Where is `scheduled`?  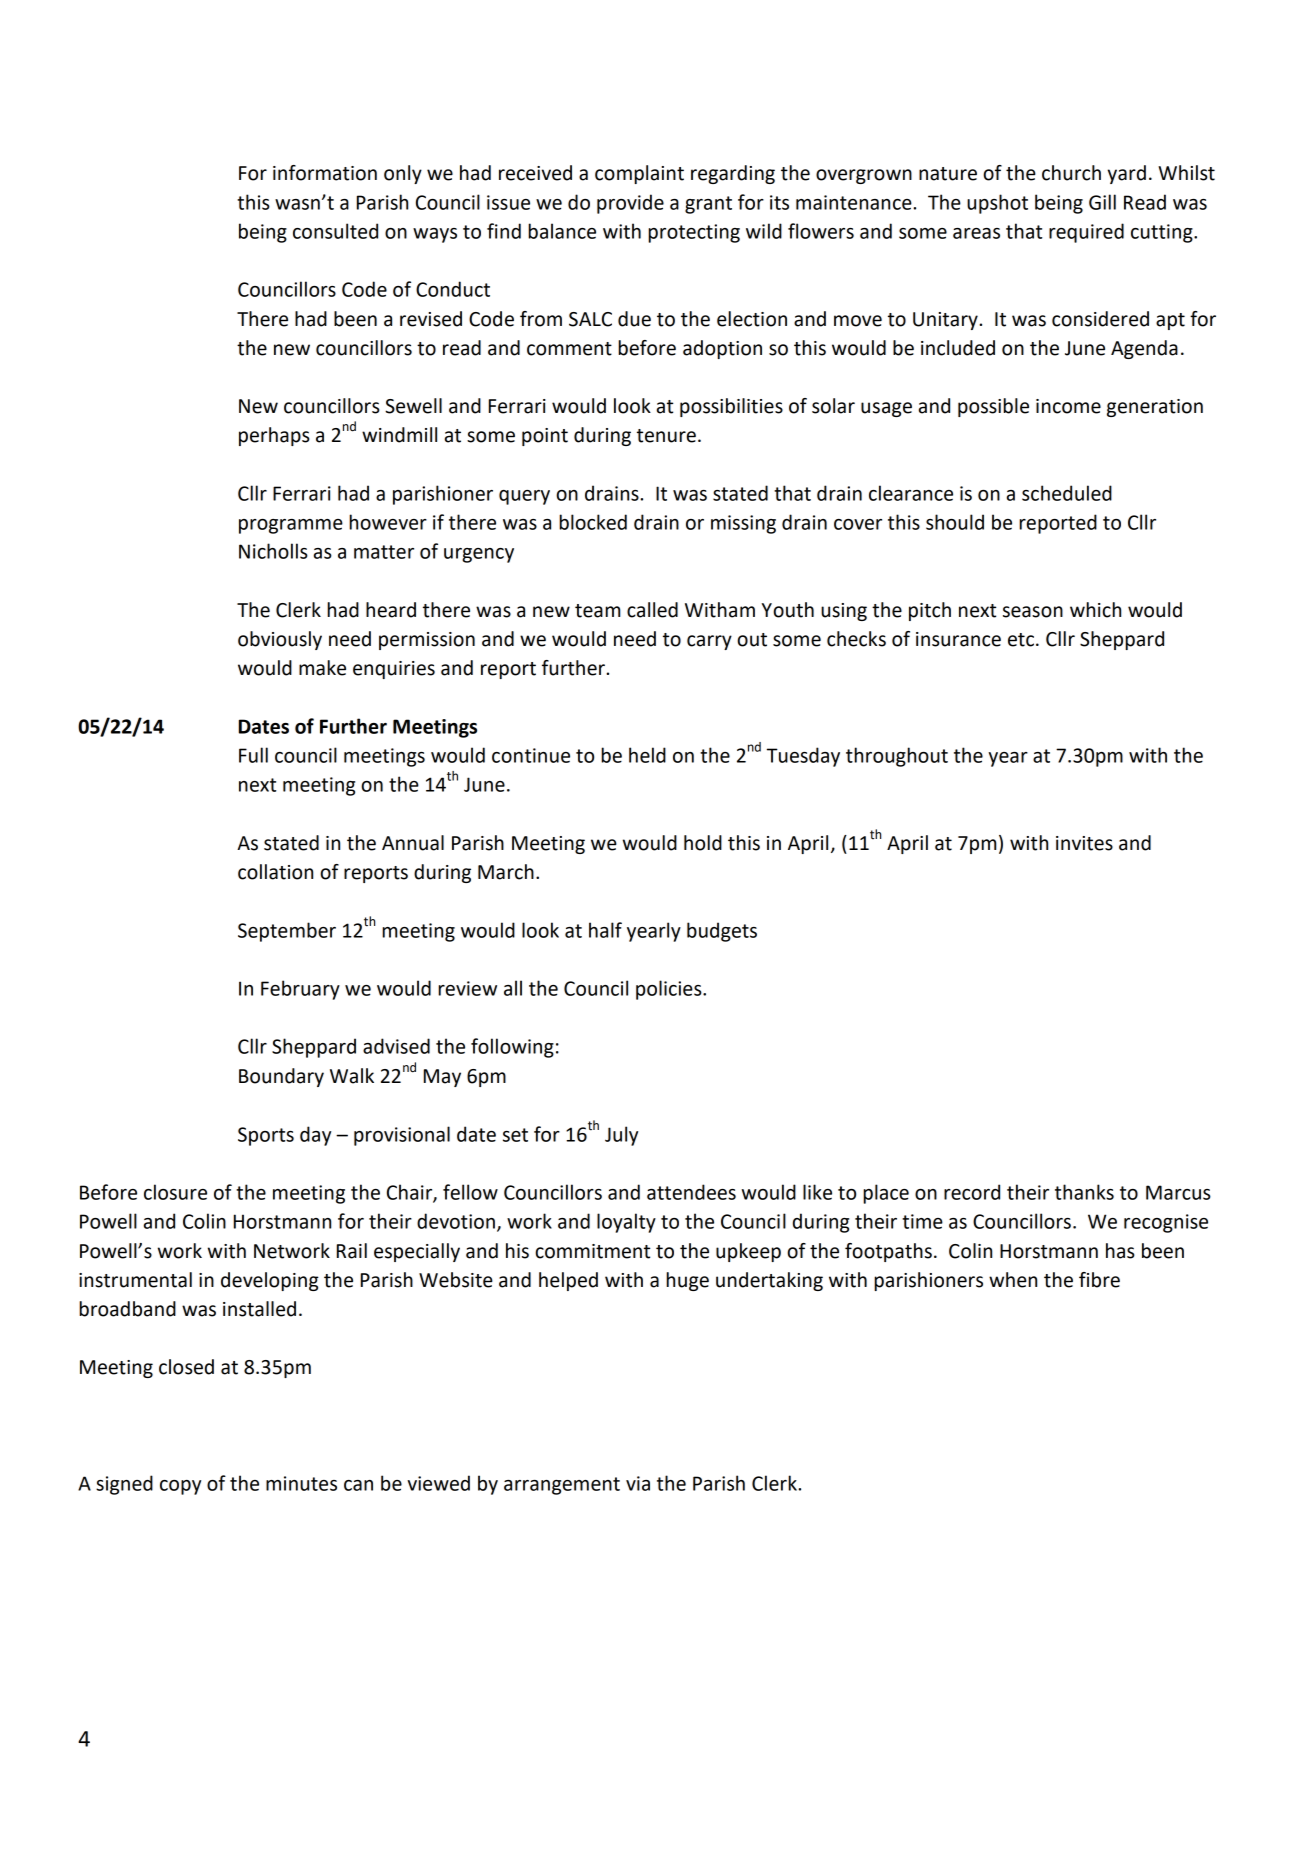
scheduled is located at coordinates (1067, 493).
